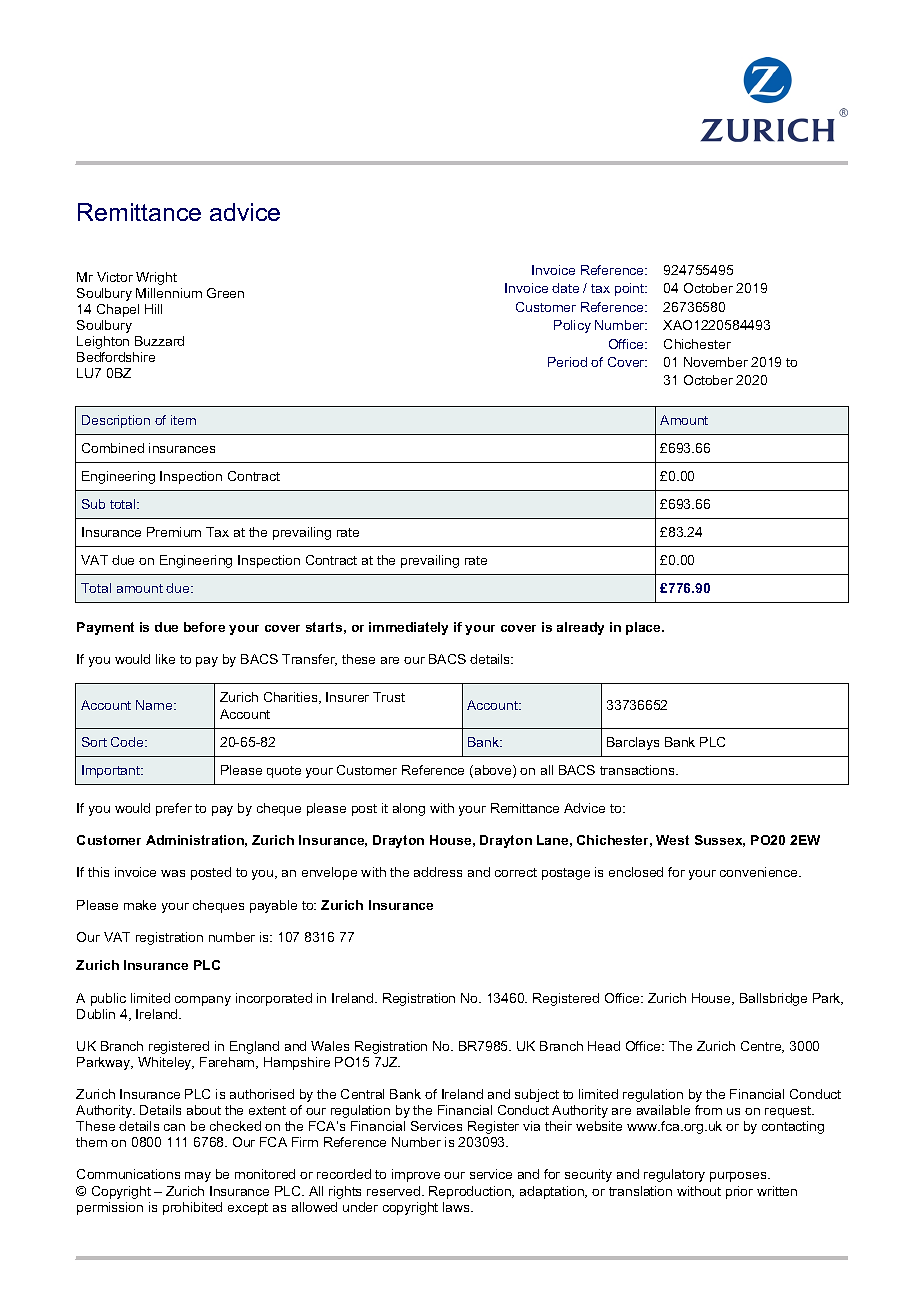  What do you see at coordinates (416, 1175) in the screenshot?
I see `improve` at bounding box center [416, 1175].
